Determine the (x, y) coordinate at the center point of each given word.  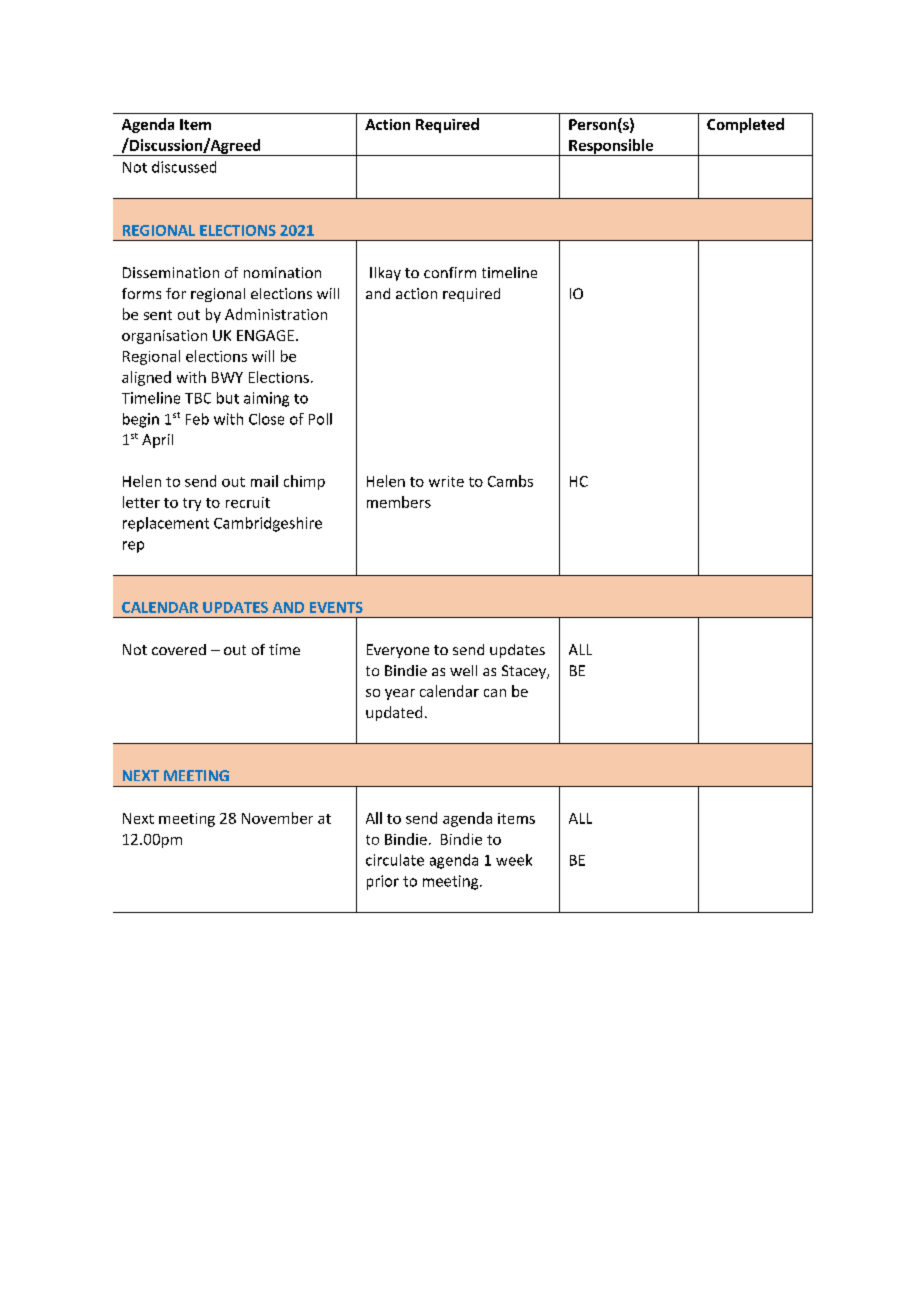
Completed (745, 125)
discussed (184, 167)
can (495, 693)
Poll (320, 419)
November (277, 818)
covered (179, 649)
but (228, 398)
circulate (395, 860)
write (446, 481)
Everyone (398, 651)
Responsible (611, 147)
